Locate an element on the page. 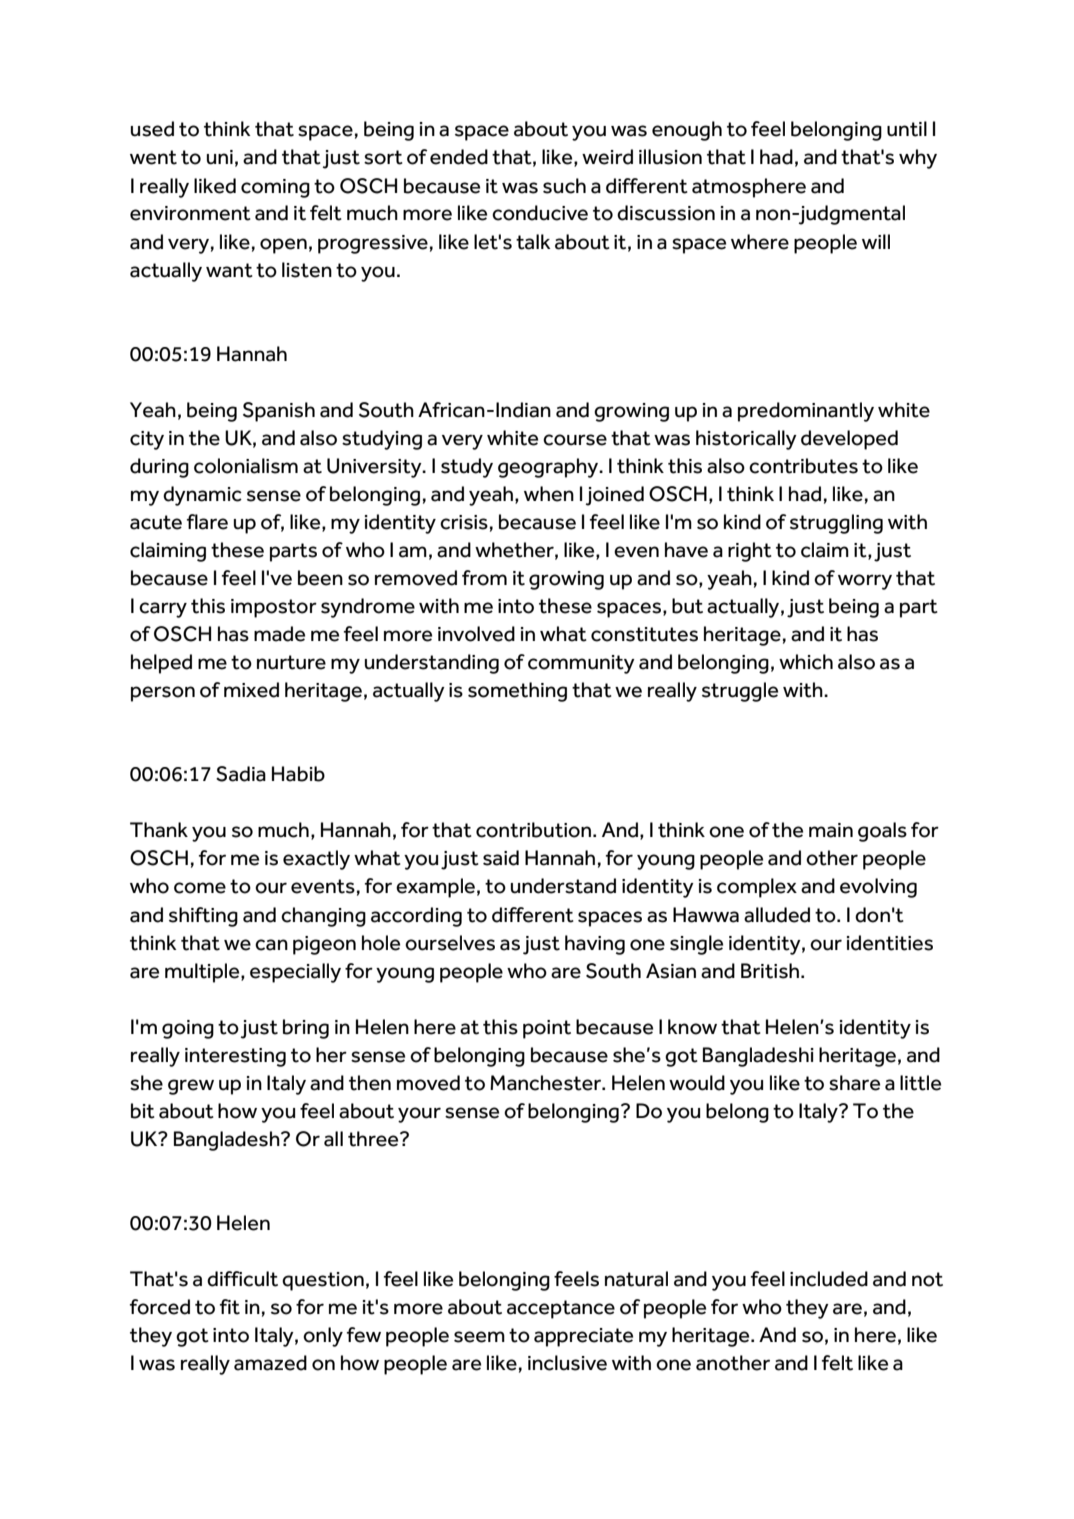 The height and width of the document is (1519, 1074). something is located at coordinates (517, 692).
